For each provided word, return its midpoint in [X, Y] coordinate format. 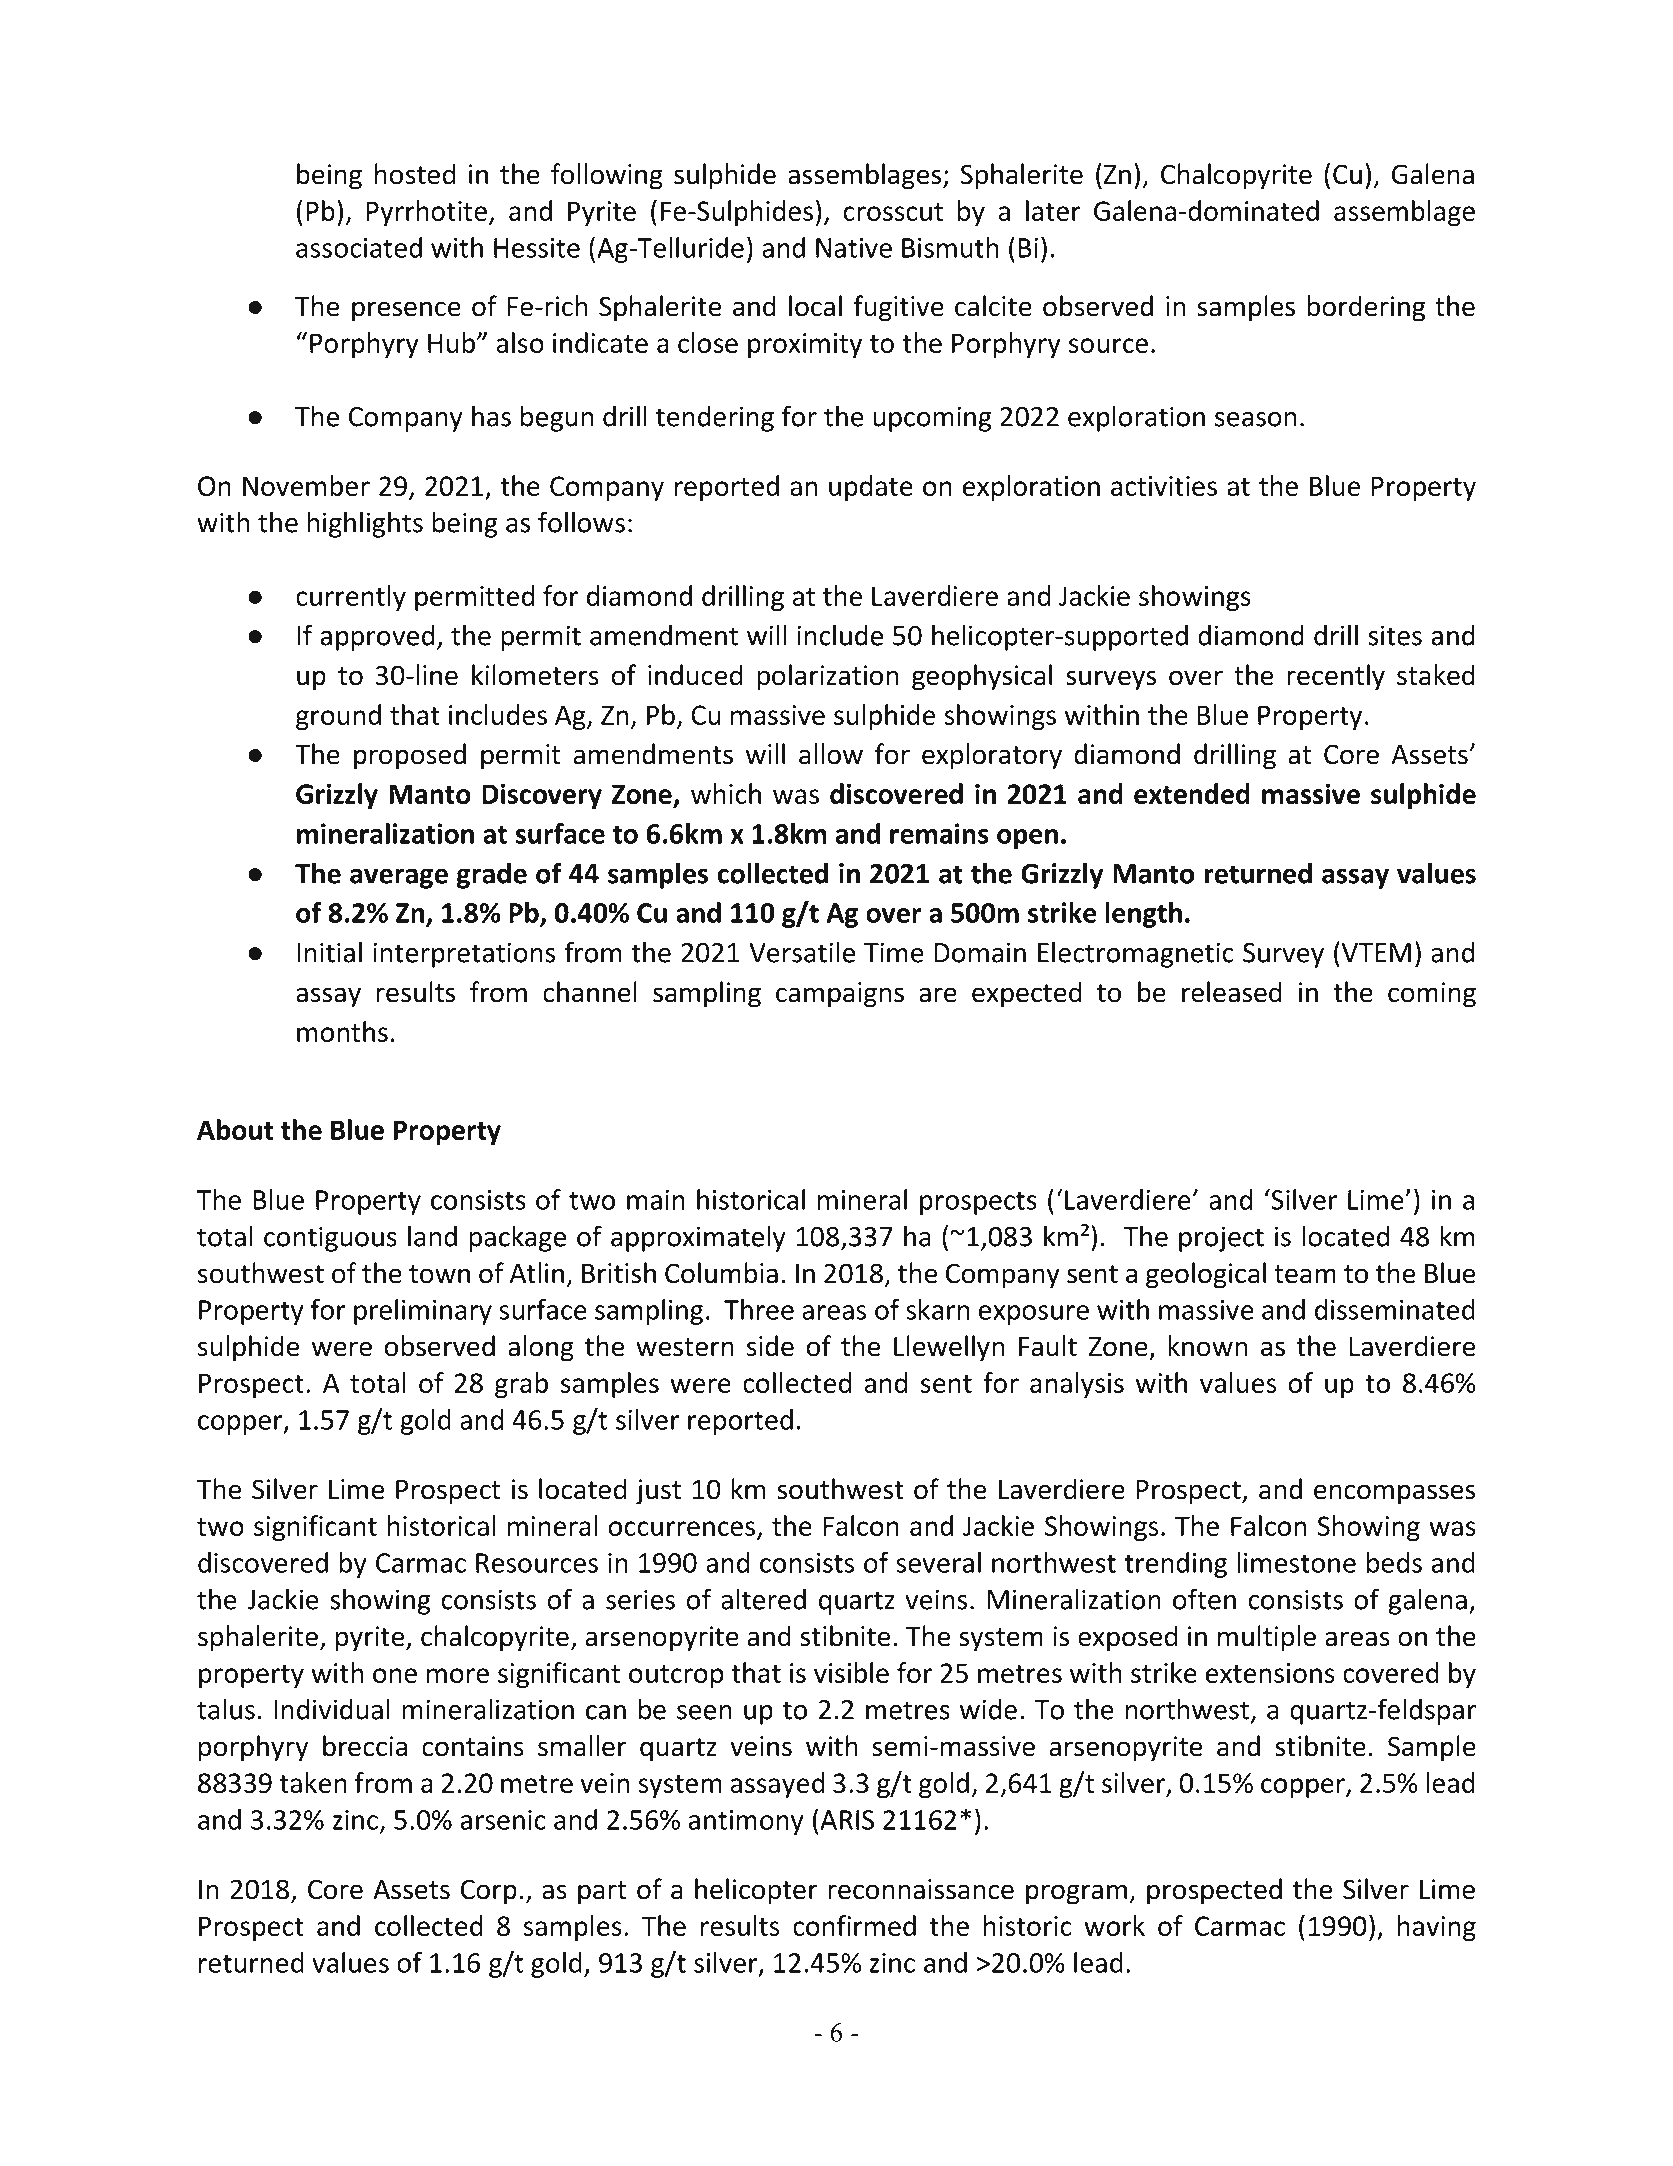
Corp [489, 1892]
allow [831, 754]
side [770, 1346]
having [1437, 1928]
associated [359, 247]
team [1305, 1274]
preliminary [423, 1312]
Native [854, 248]
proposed [410, 756]
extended [1192, 793]
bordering [1366, 308]
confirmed [854, 1925]
